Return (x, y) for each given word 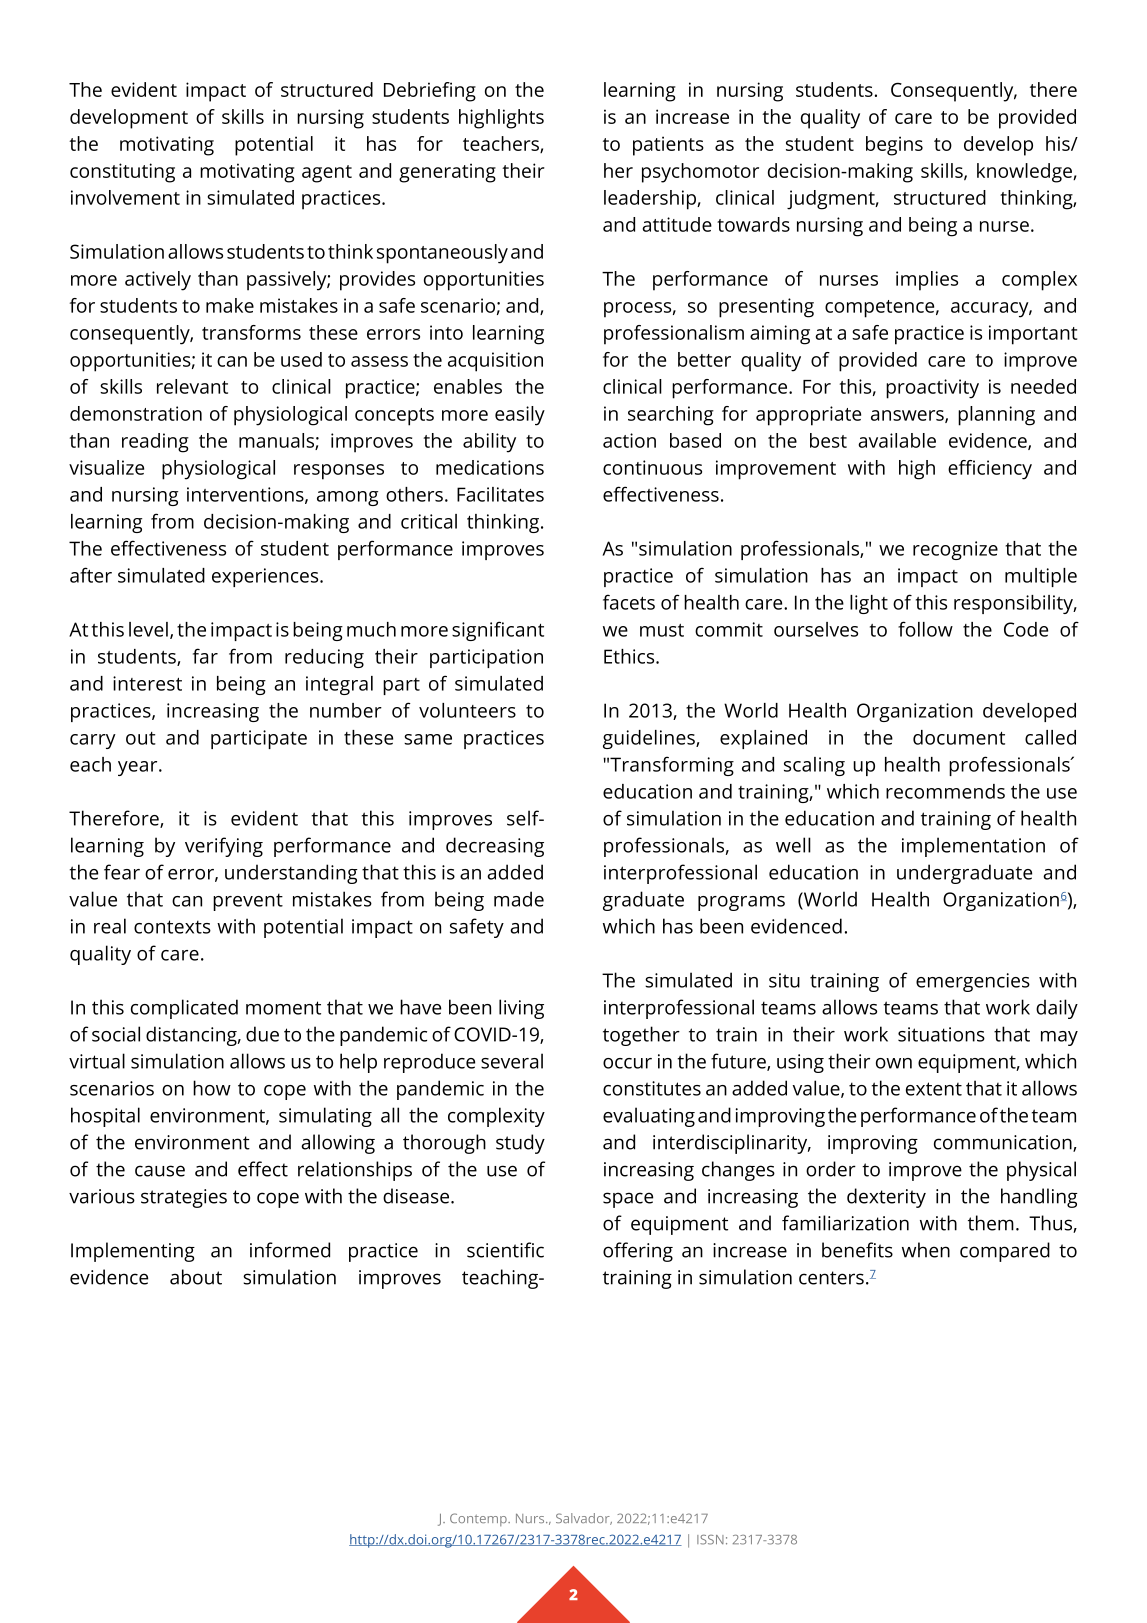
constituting (122, 173)
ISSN (710, 1540)
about (196, 1277)
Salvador (584, 1519)
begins (894, 146)
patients (668, 146)
